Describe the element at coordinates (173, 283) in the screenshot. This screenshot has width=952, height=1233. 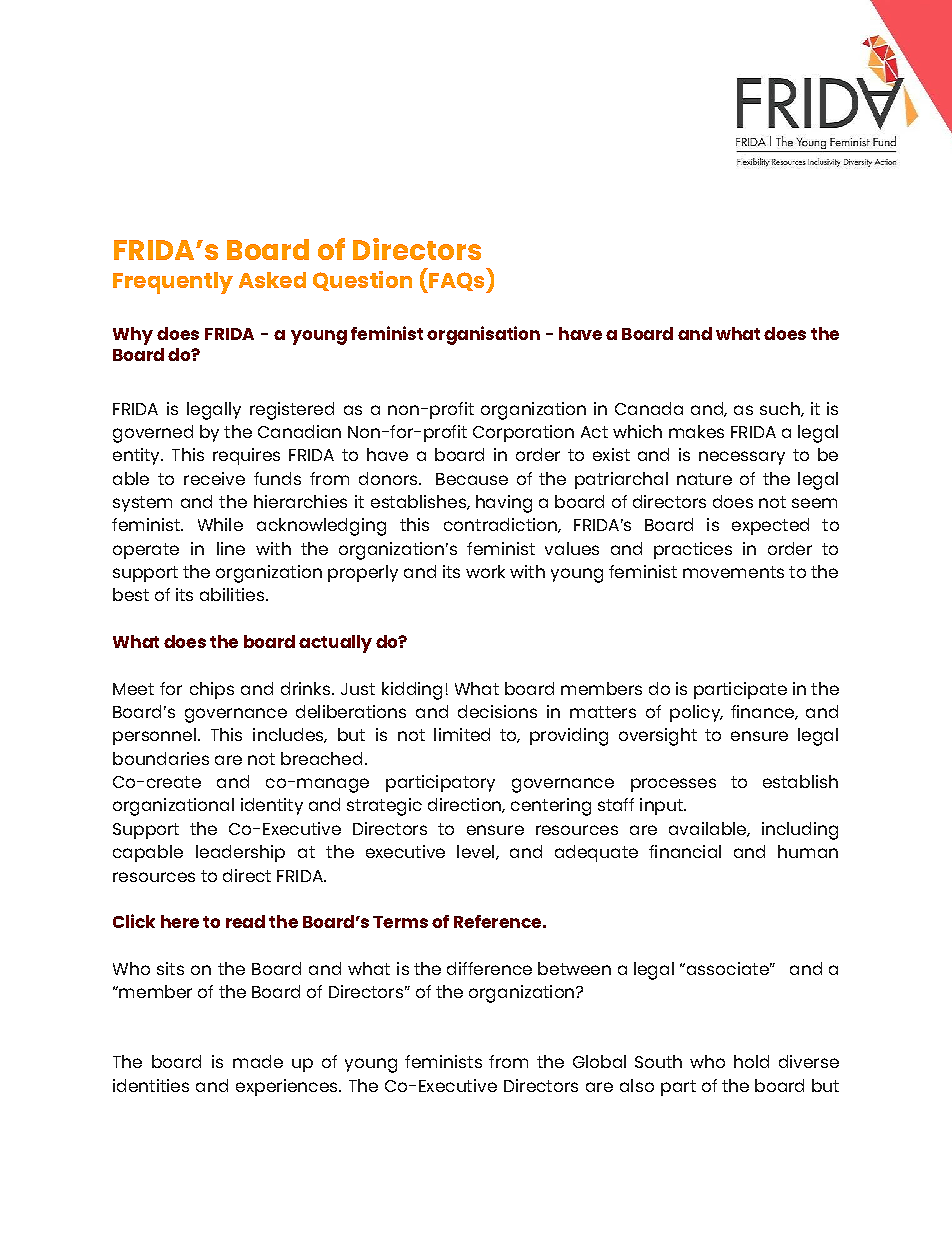
I see `Frequently` at that location.
